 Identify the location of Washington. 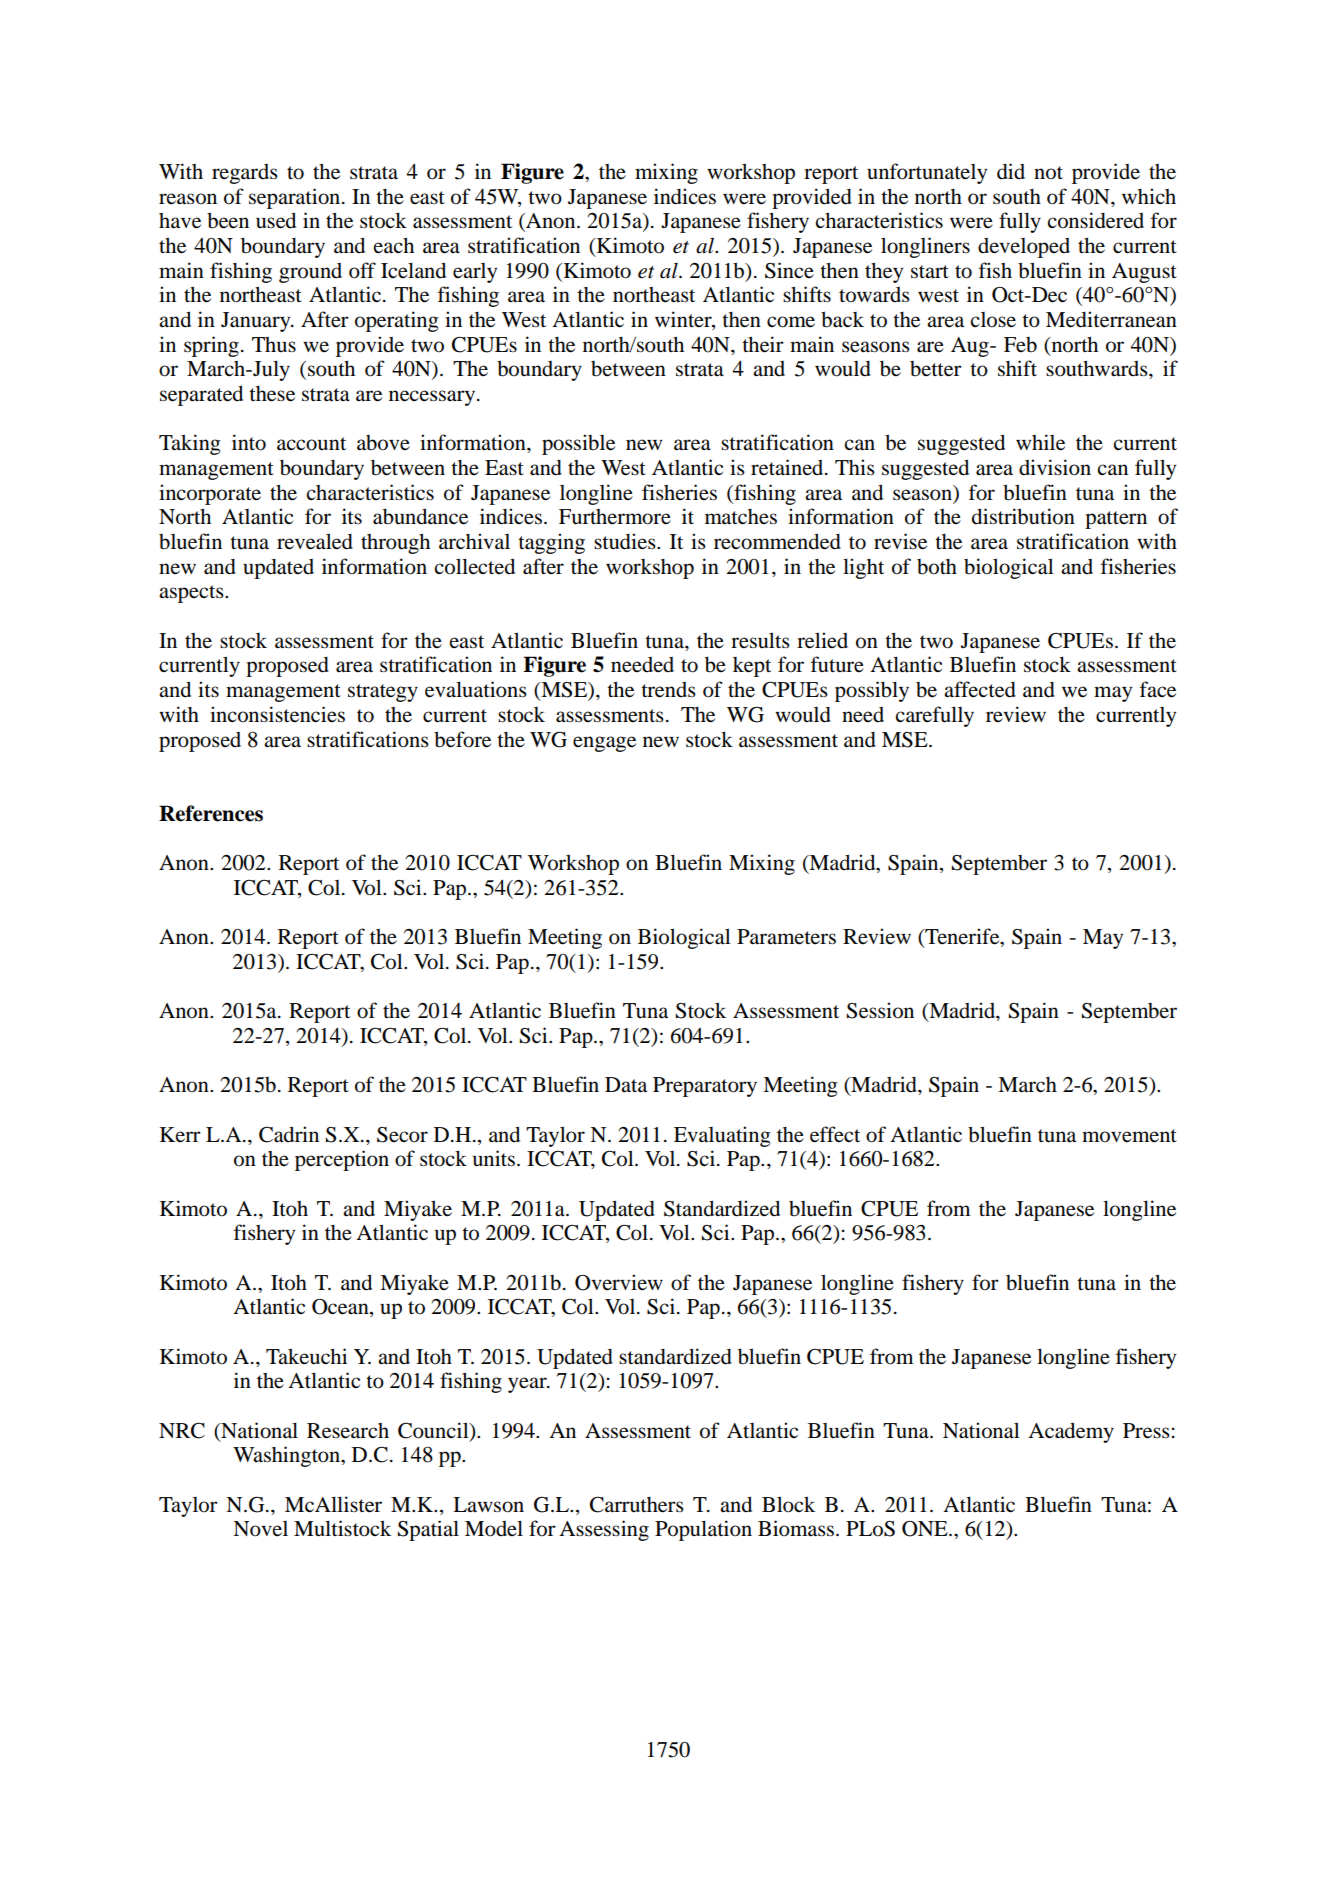
(287, 1456).
